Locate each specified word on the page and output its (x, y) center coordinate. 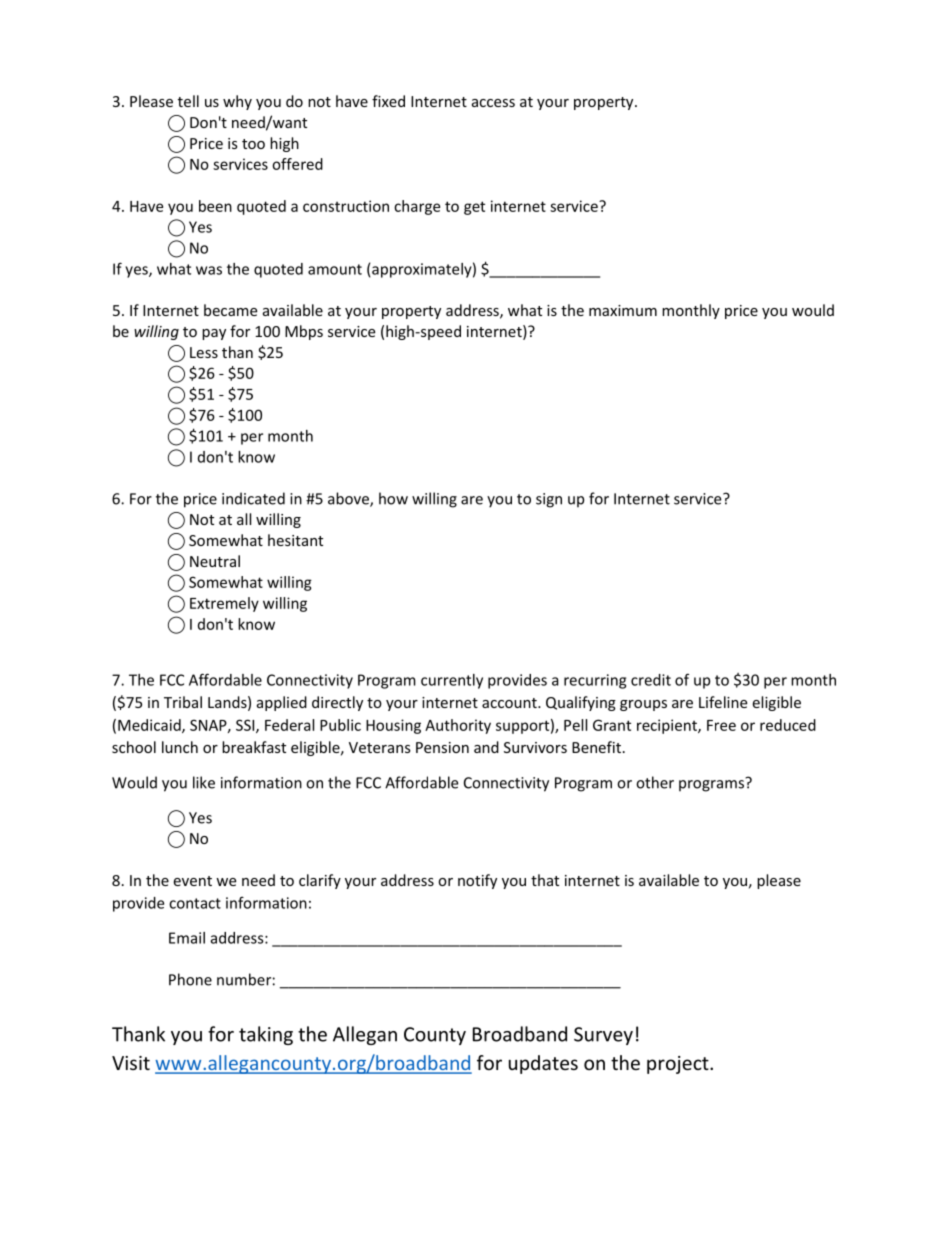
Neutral (215, 561)
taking (266, 1035)
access (493, 103)
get (474, 208)
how (393, 498)
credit (651, 680)
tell (188, 101)
